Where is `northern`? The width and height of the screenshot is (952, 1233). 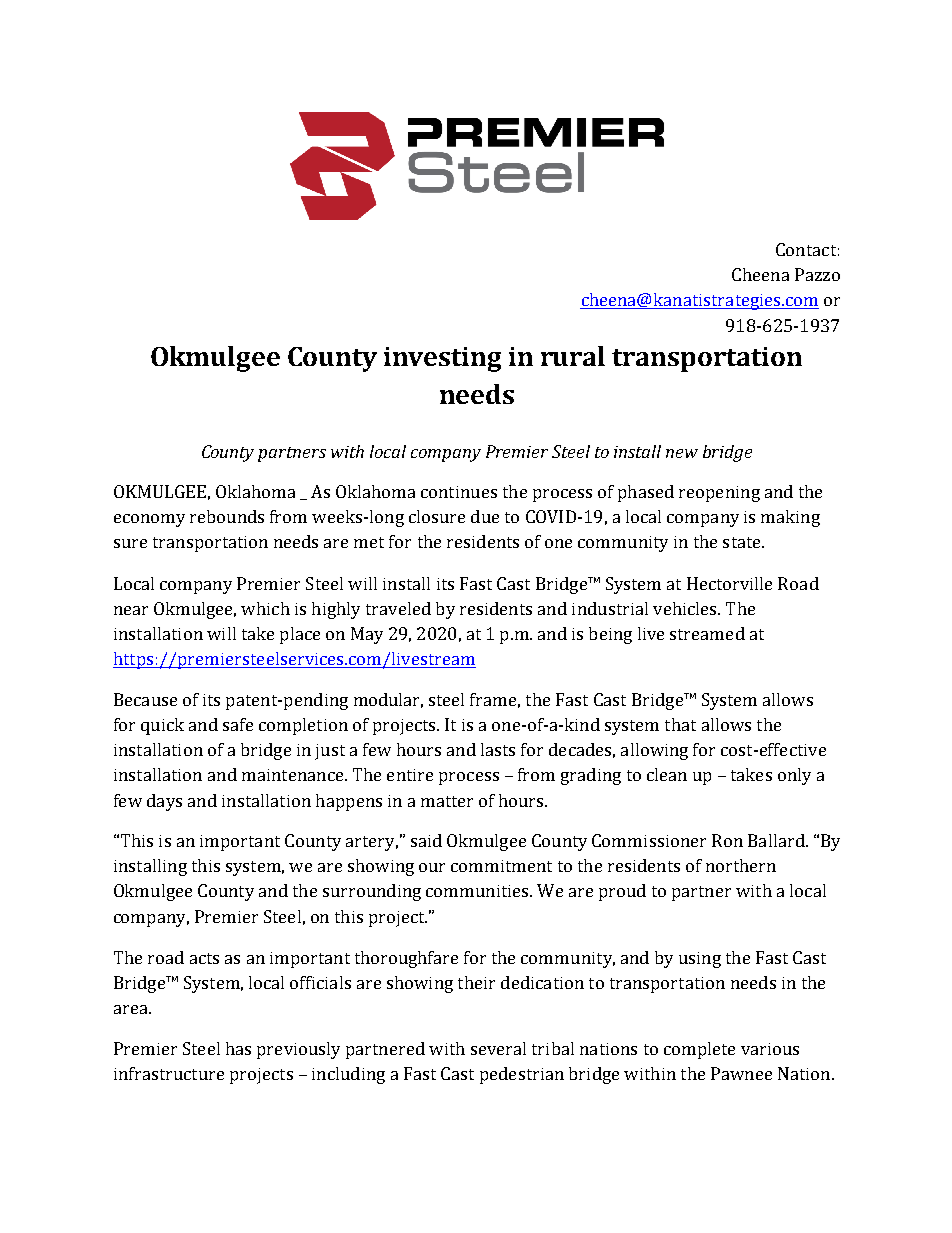 northern is located at coordinates (741, 865).
